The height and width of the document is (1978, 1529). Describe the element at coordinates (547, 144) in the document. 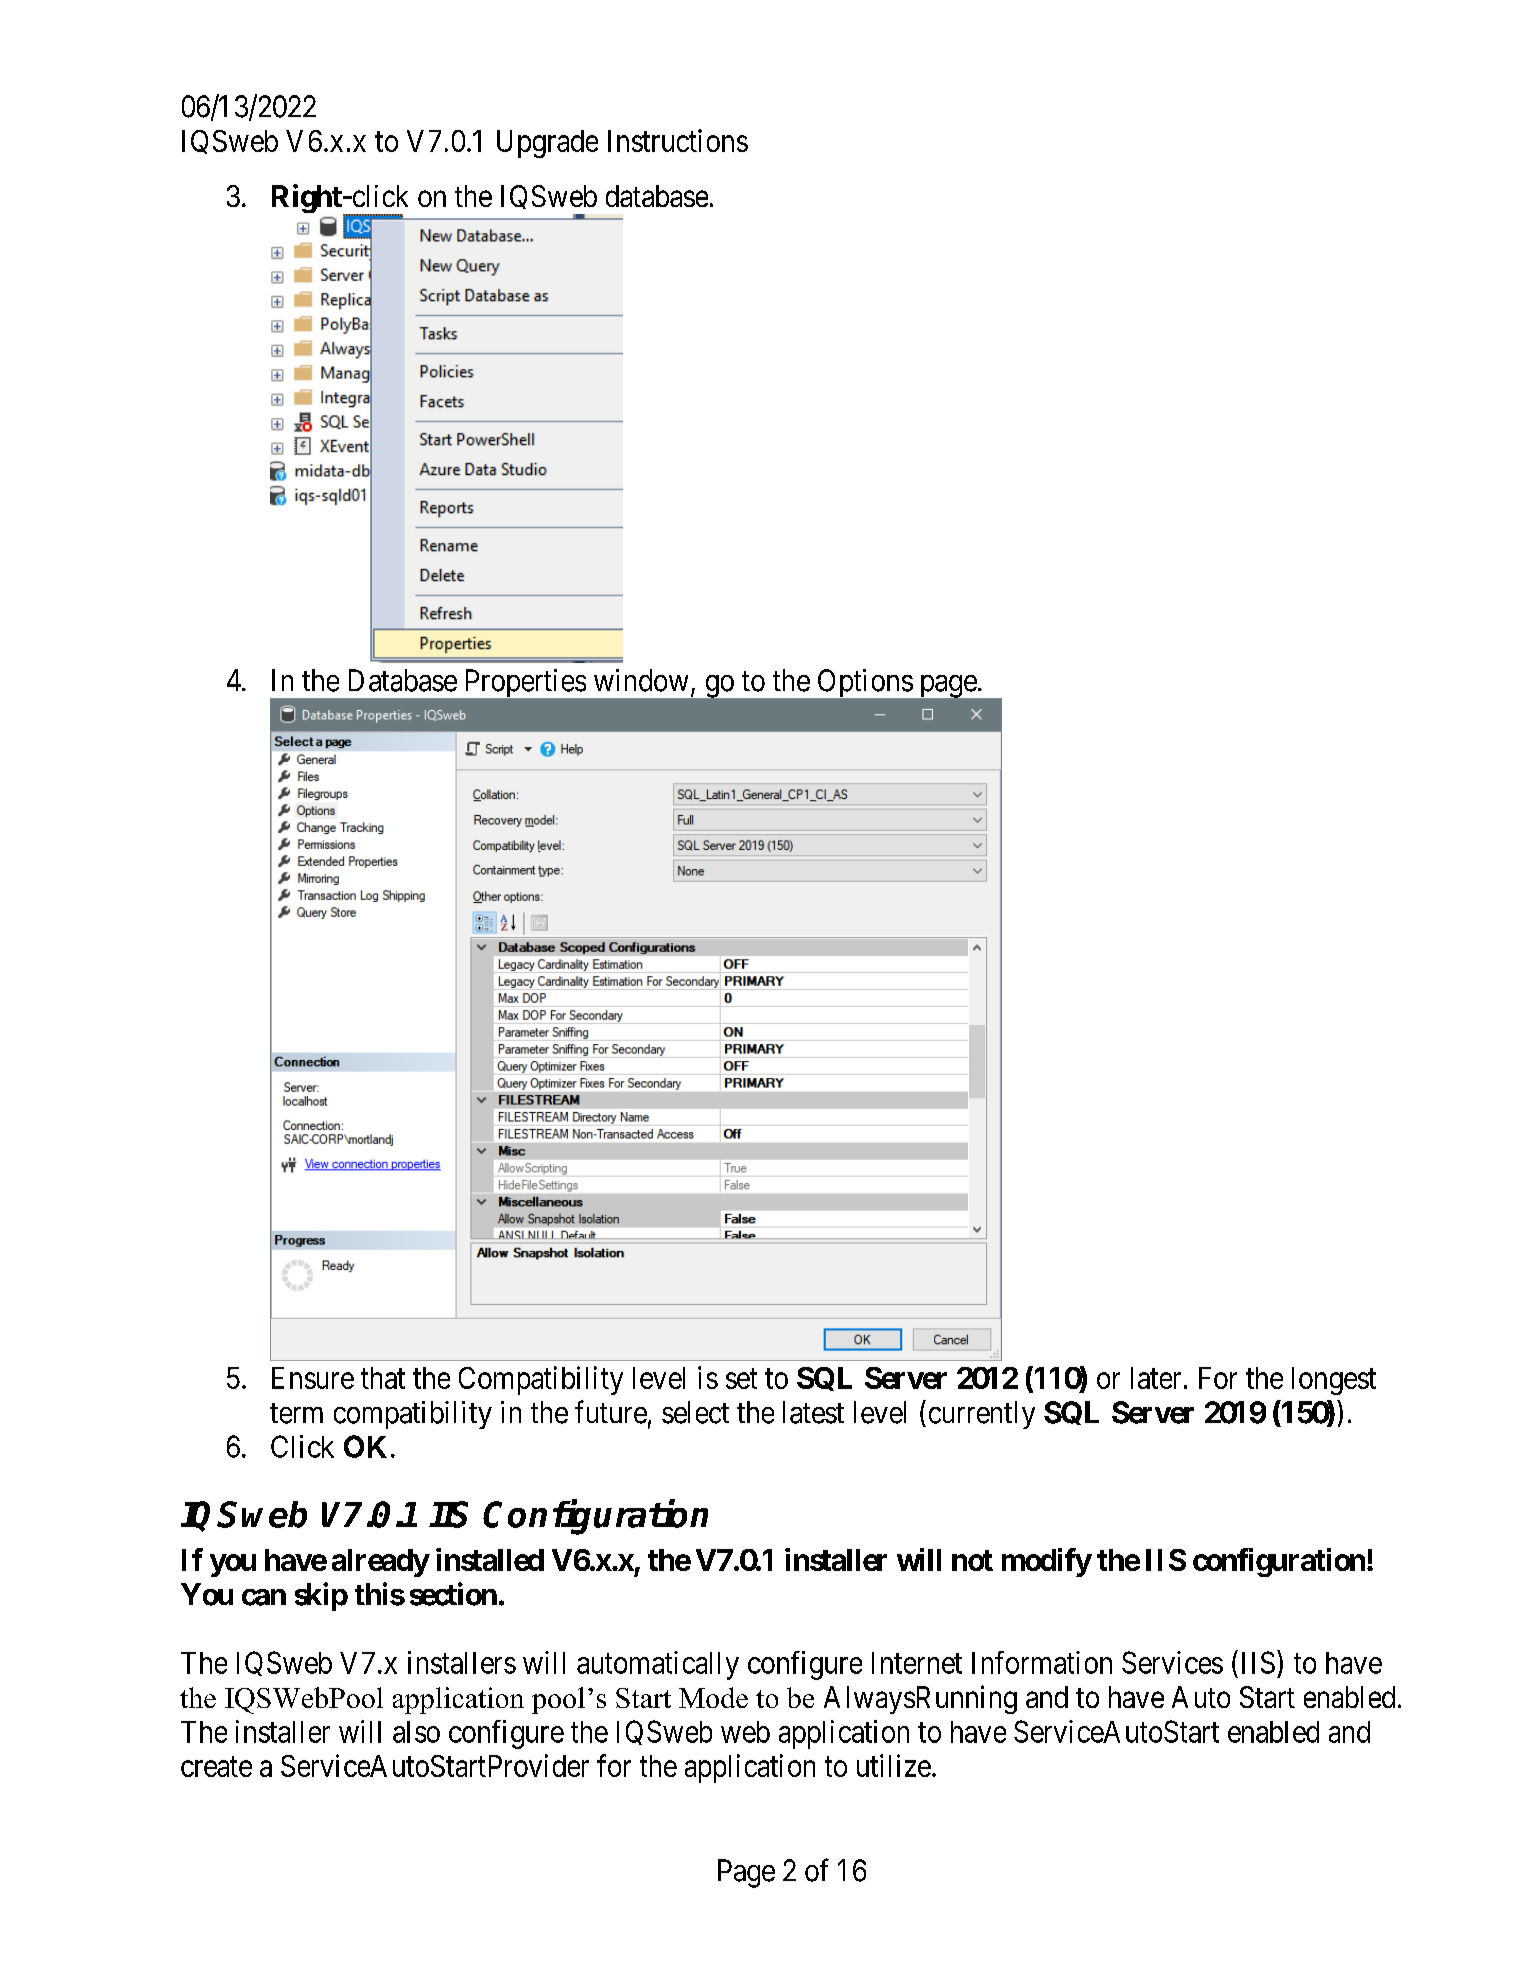

I see `Upgrade` at that location.
